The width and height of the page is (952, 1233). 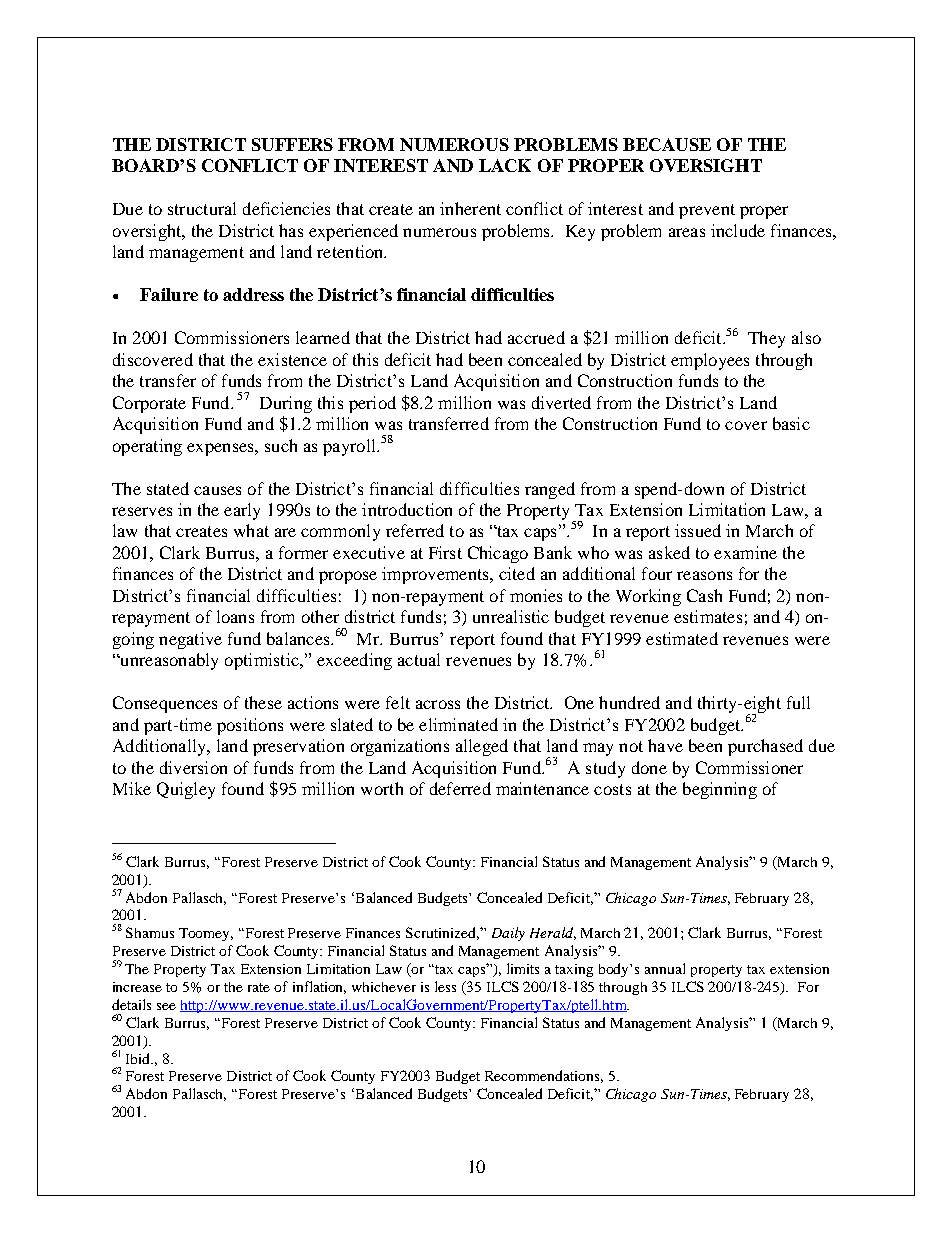 I want to click on prevent, so click(x=707, y=211).
